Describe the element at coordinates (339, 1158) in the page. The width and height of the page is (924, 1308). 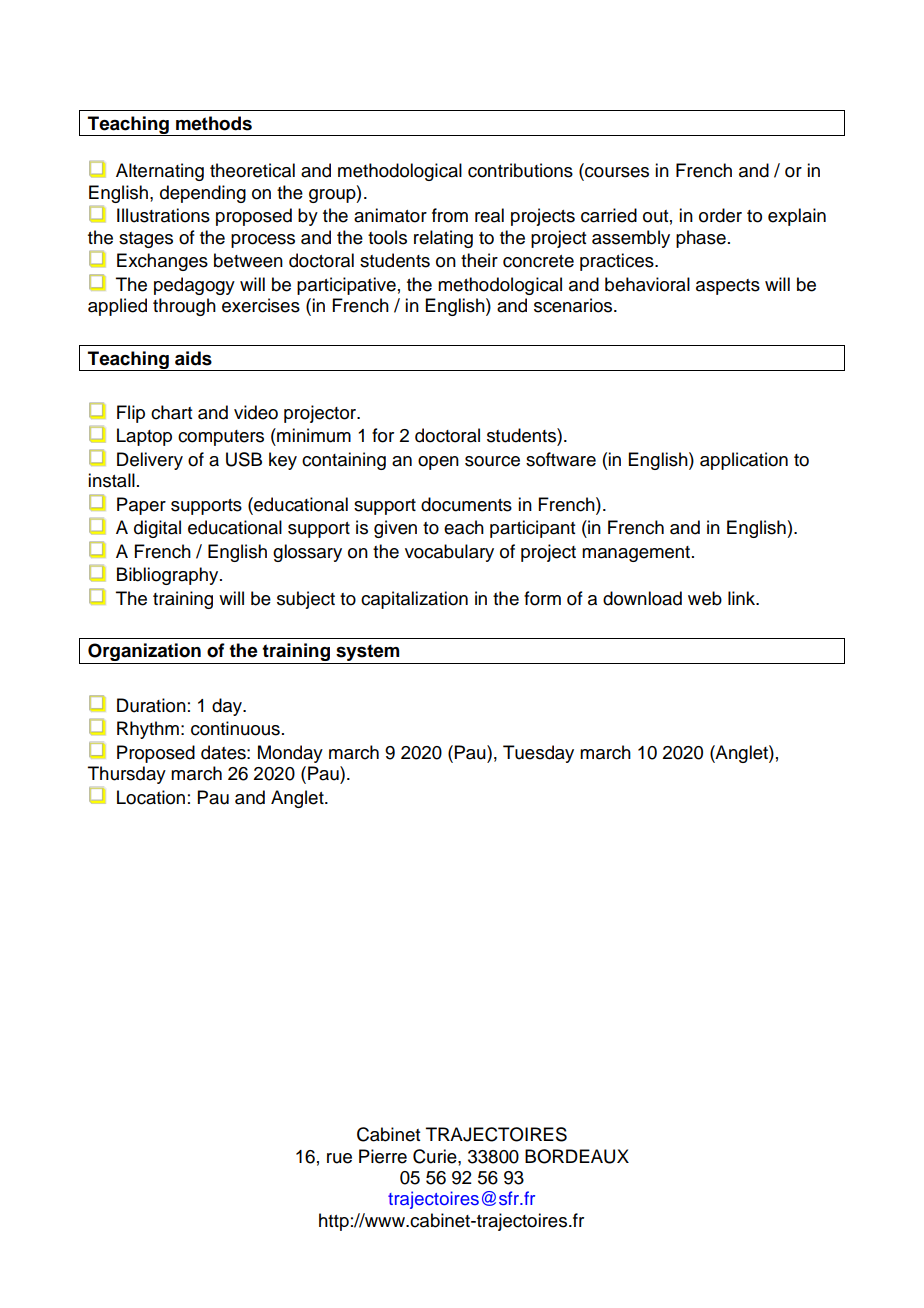
I see `rue` at that location.
